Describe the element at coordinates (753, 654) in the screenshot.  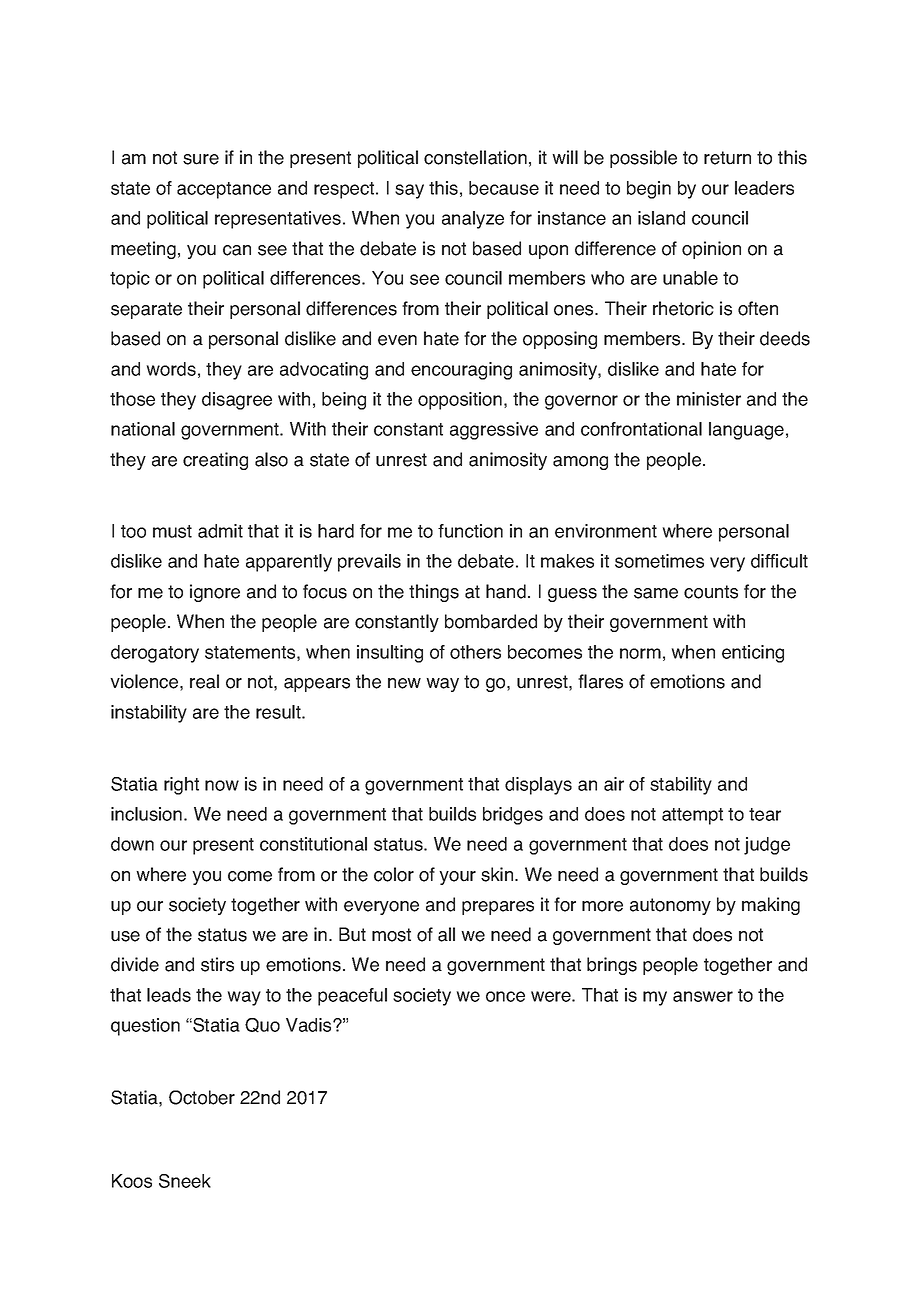
I see `enticing` at that location.
